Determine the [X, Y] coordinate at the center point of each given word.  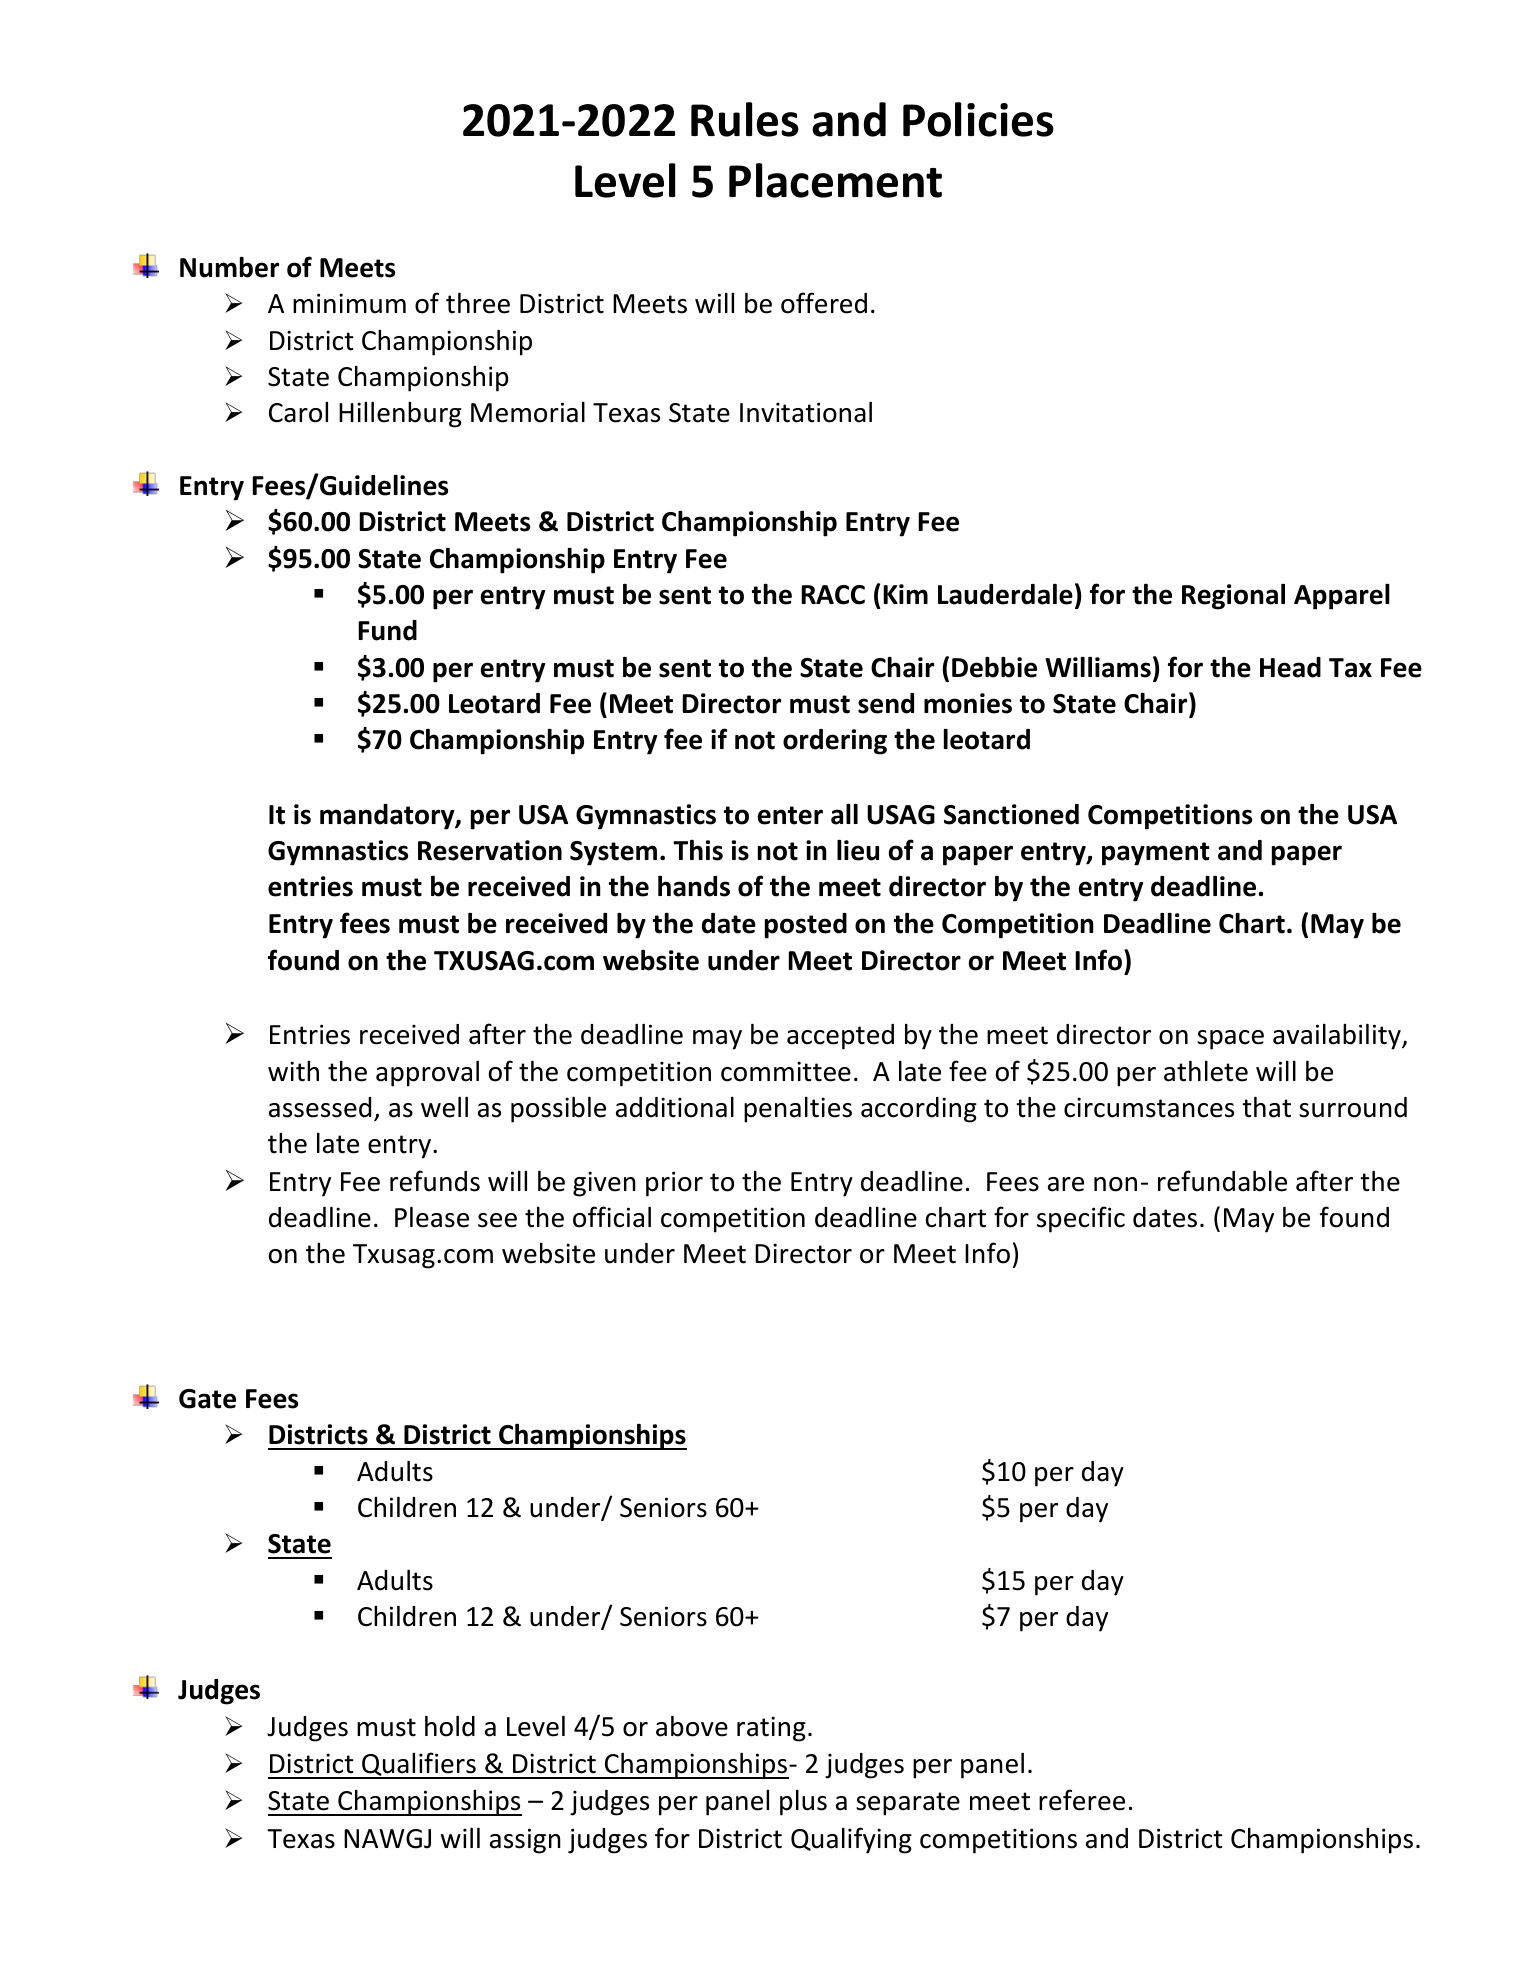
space [1230, 1040]
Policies [978, 119]
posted [806, 926]
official [612, 1217]
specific [1081, 1219]
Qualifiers [419, 1765]
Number [229, 267]
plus [803, 1802]
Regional [1233, 597]
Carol [298, 412]
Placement [835, 180]
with [293, 1071]
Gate [207, 1399]
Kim [905, 594]
